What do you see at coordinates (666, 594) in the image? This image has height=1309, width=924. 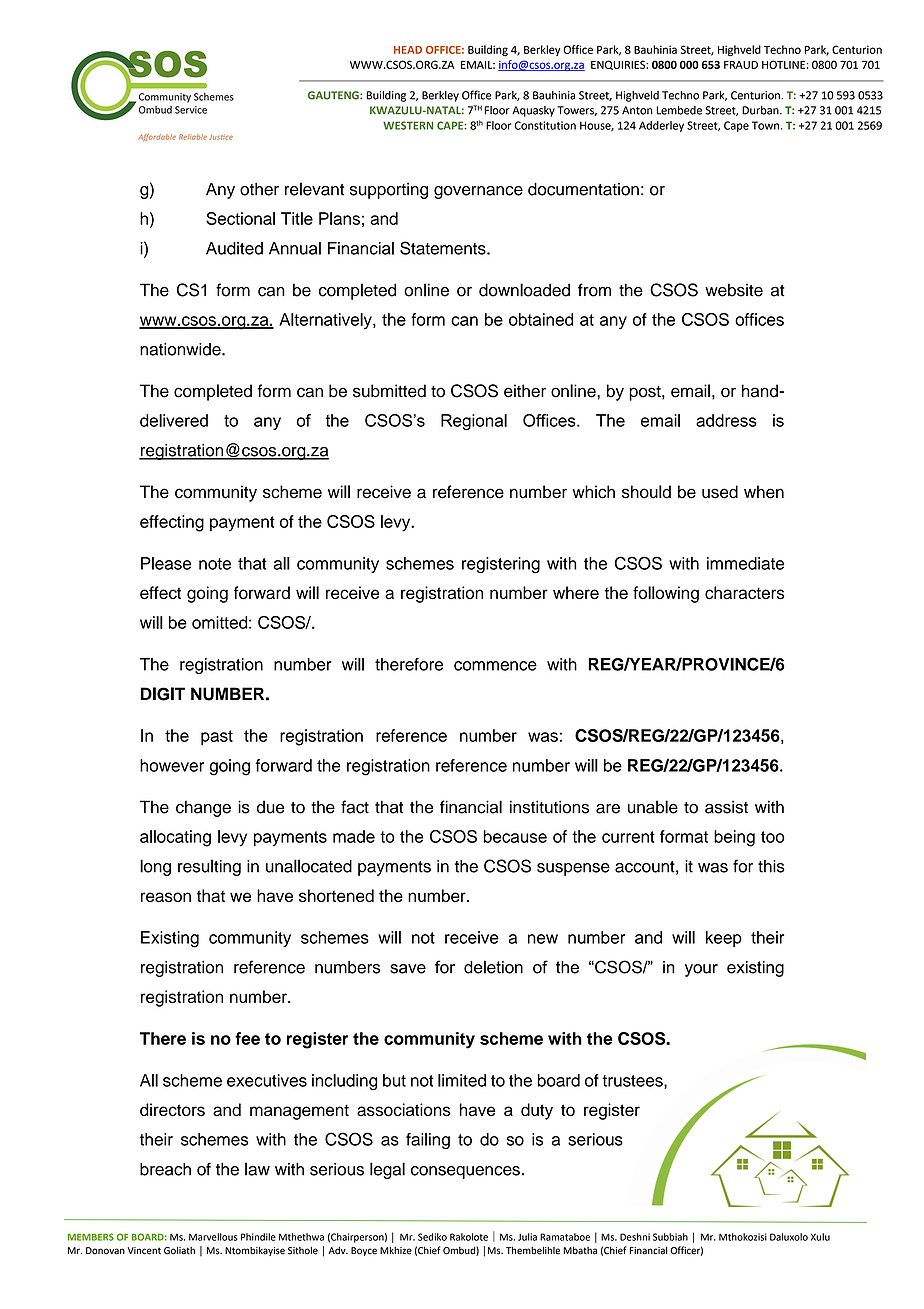 I see `following` at bounding box center [666, 594].
